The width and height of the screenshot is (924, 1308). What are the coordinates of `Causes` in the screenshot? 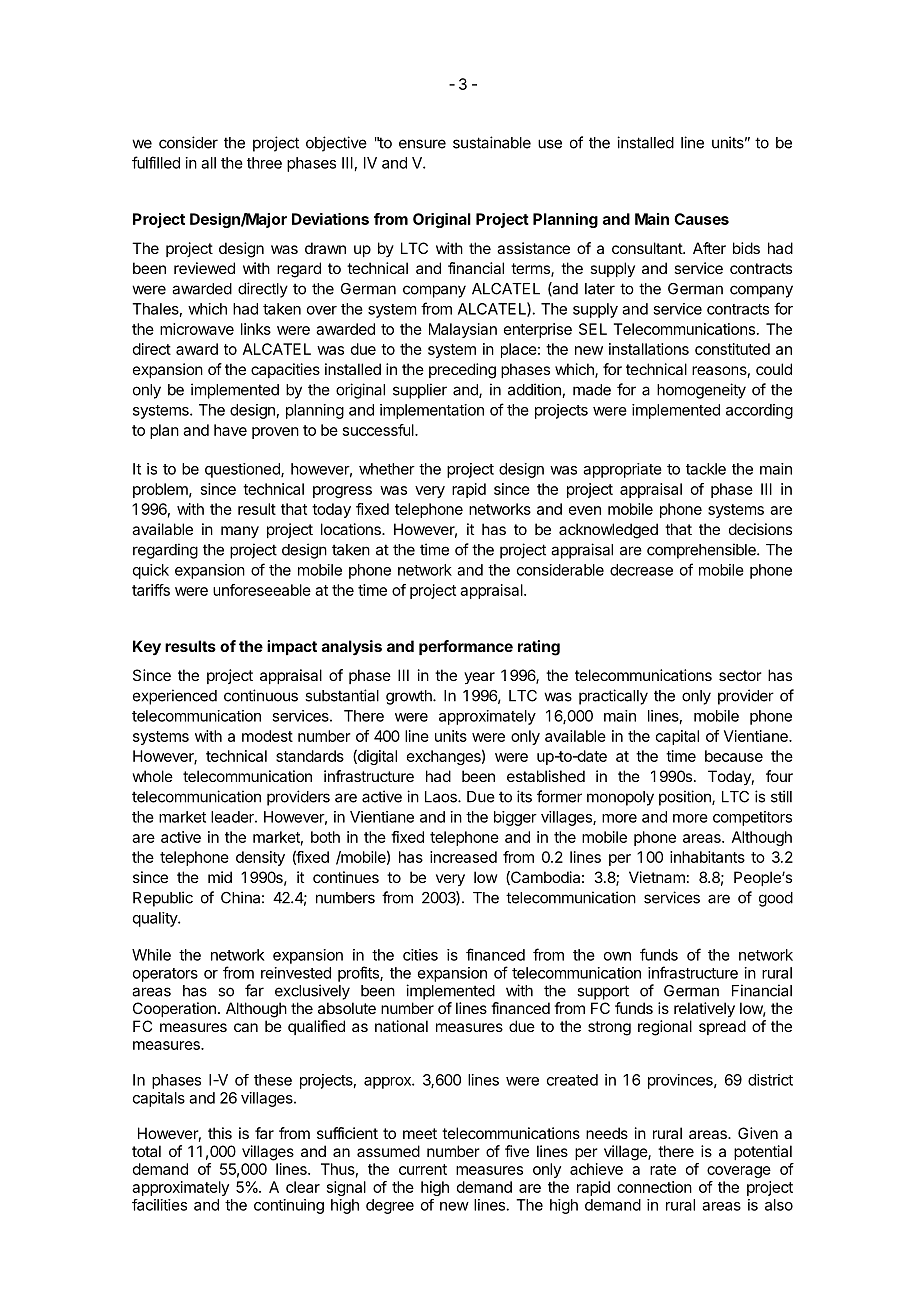 It's located at (701, 219).
